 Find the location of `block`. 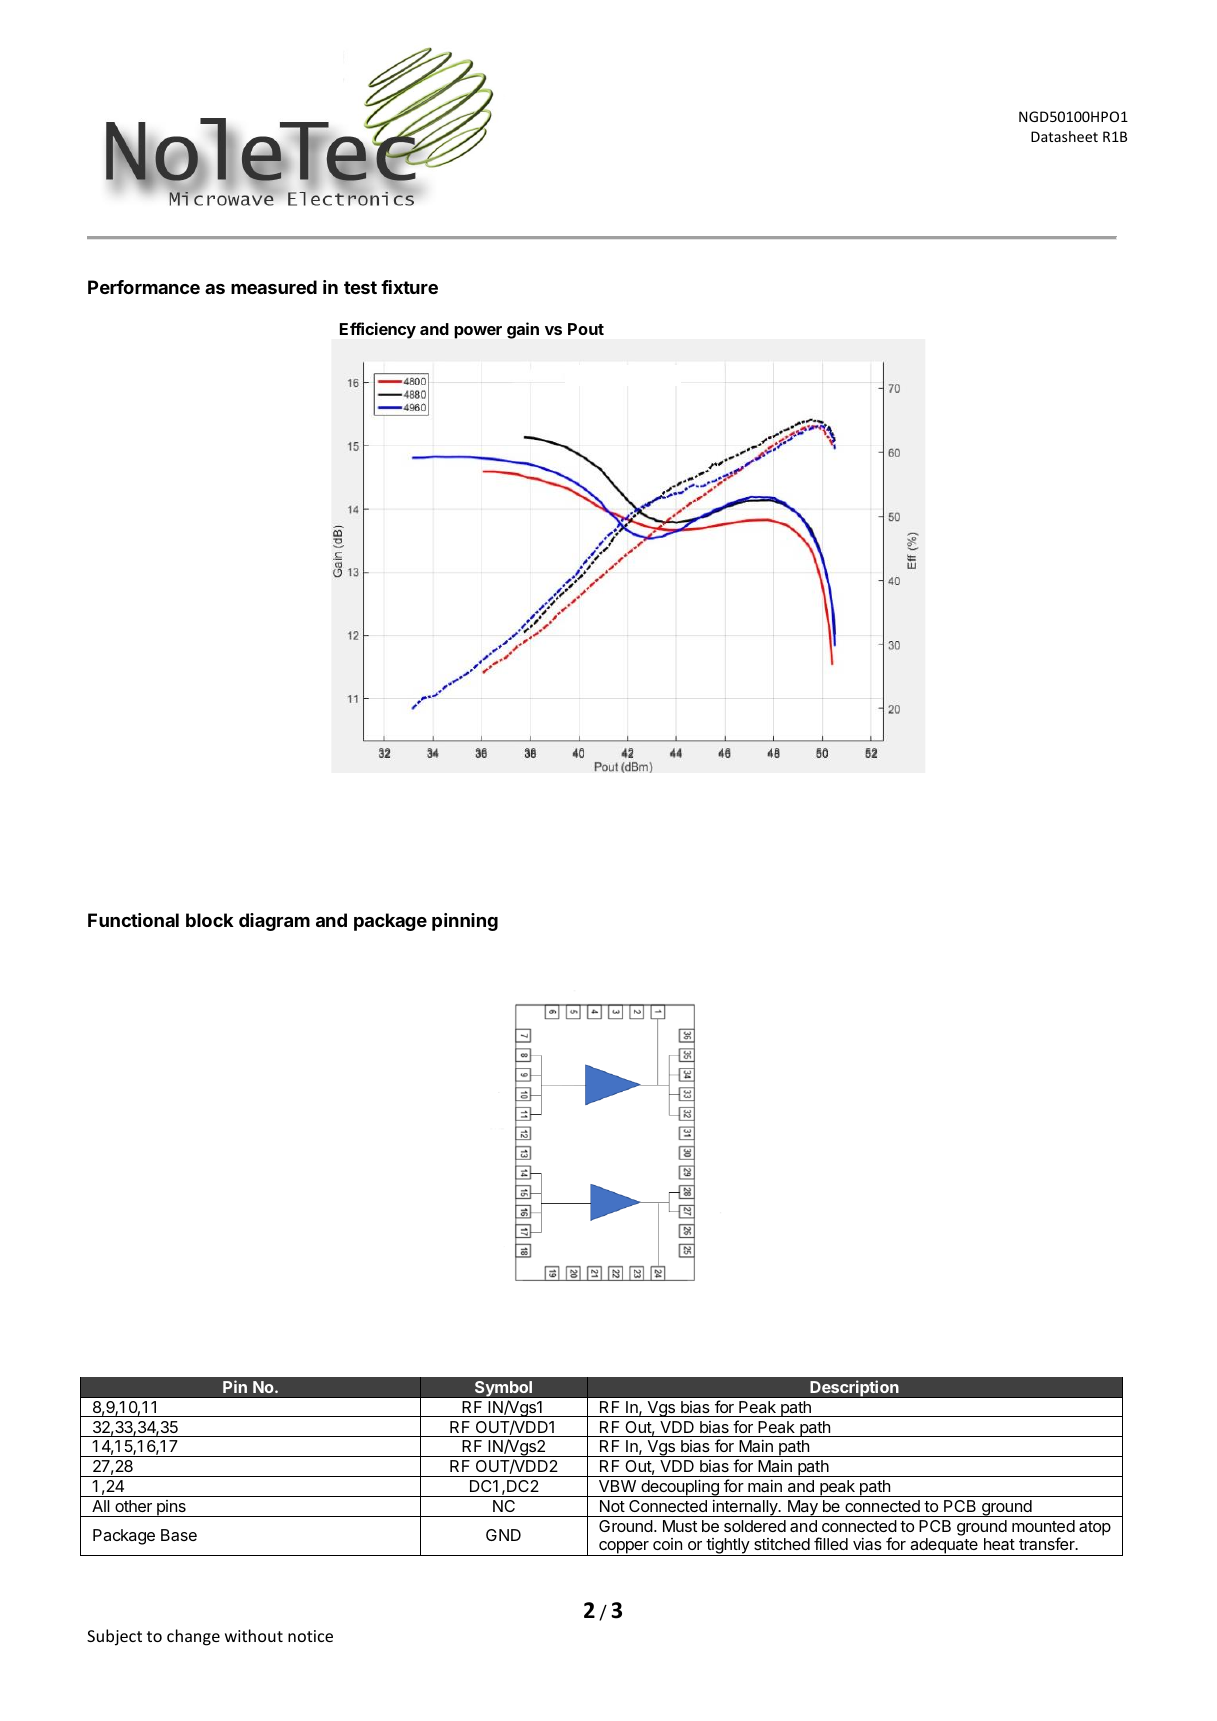

block is located at coordinates (210, 920).
